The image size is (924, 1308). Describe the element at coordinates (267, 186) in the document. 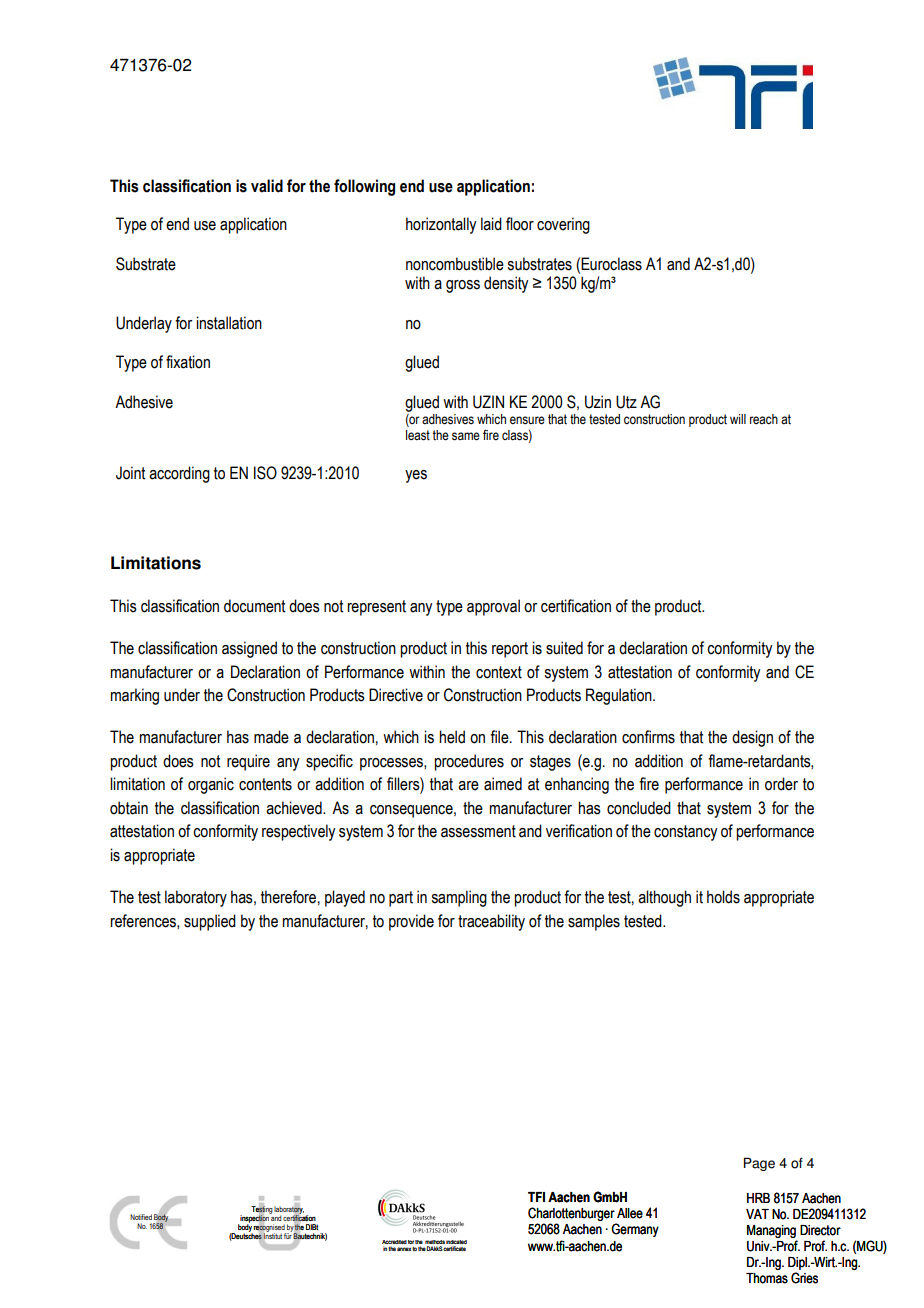

I see `valid` at that location.
